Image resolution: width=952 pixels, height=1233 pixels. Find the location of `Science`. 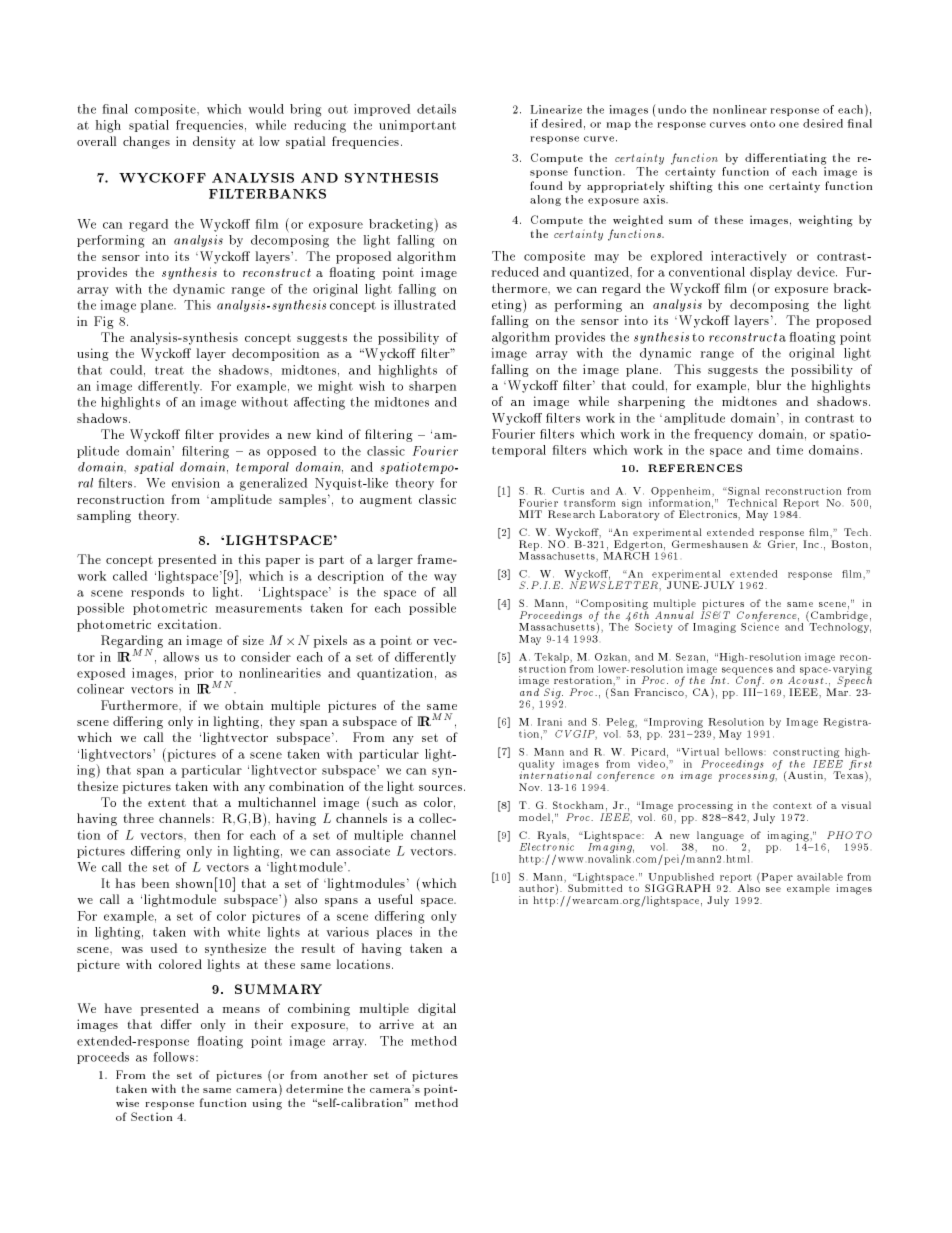

Science is located at coordinates (760, 625).
